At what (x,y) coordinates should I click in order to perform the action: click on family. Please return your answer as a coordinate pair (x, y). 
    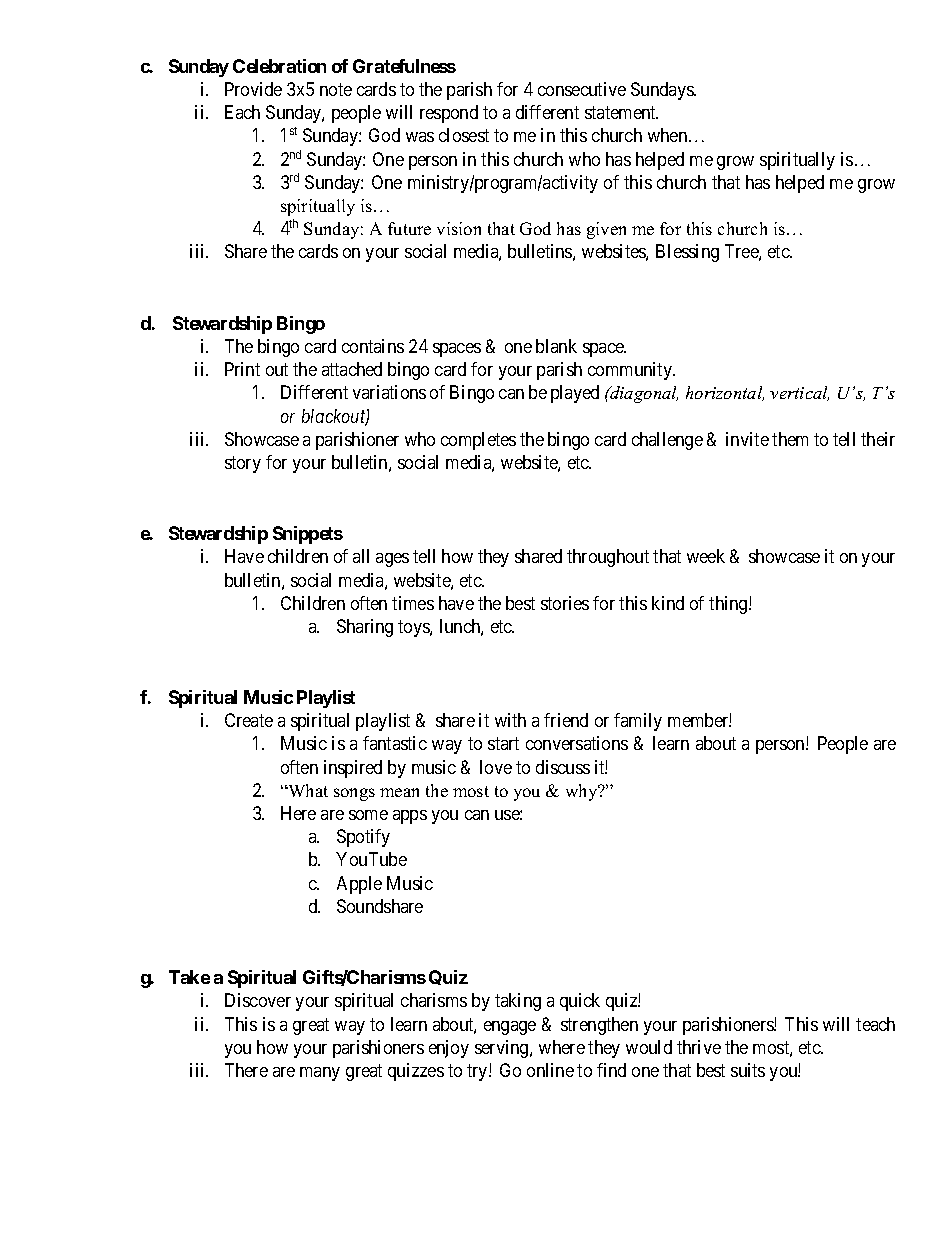
    Looking at the image, I should click on (638, 722).
